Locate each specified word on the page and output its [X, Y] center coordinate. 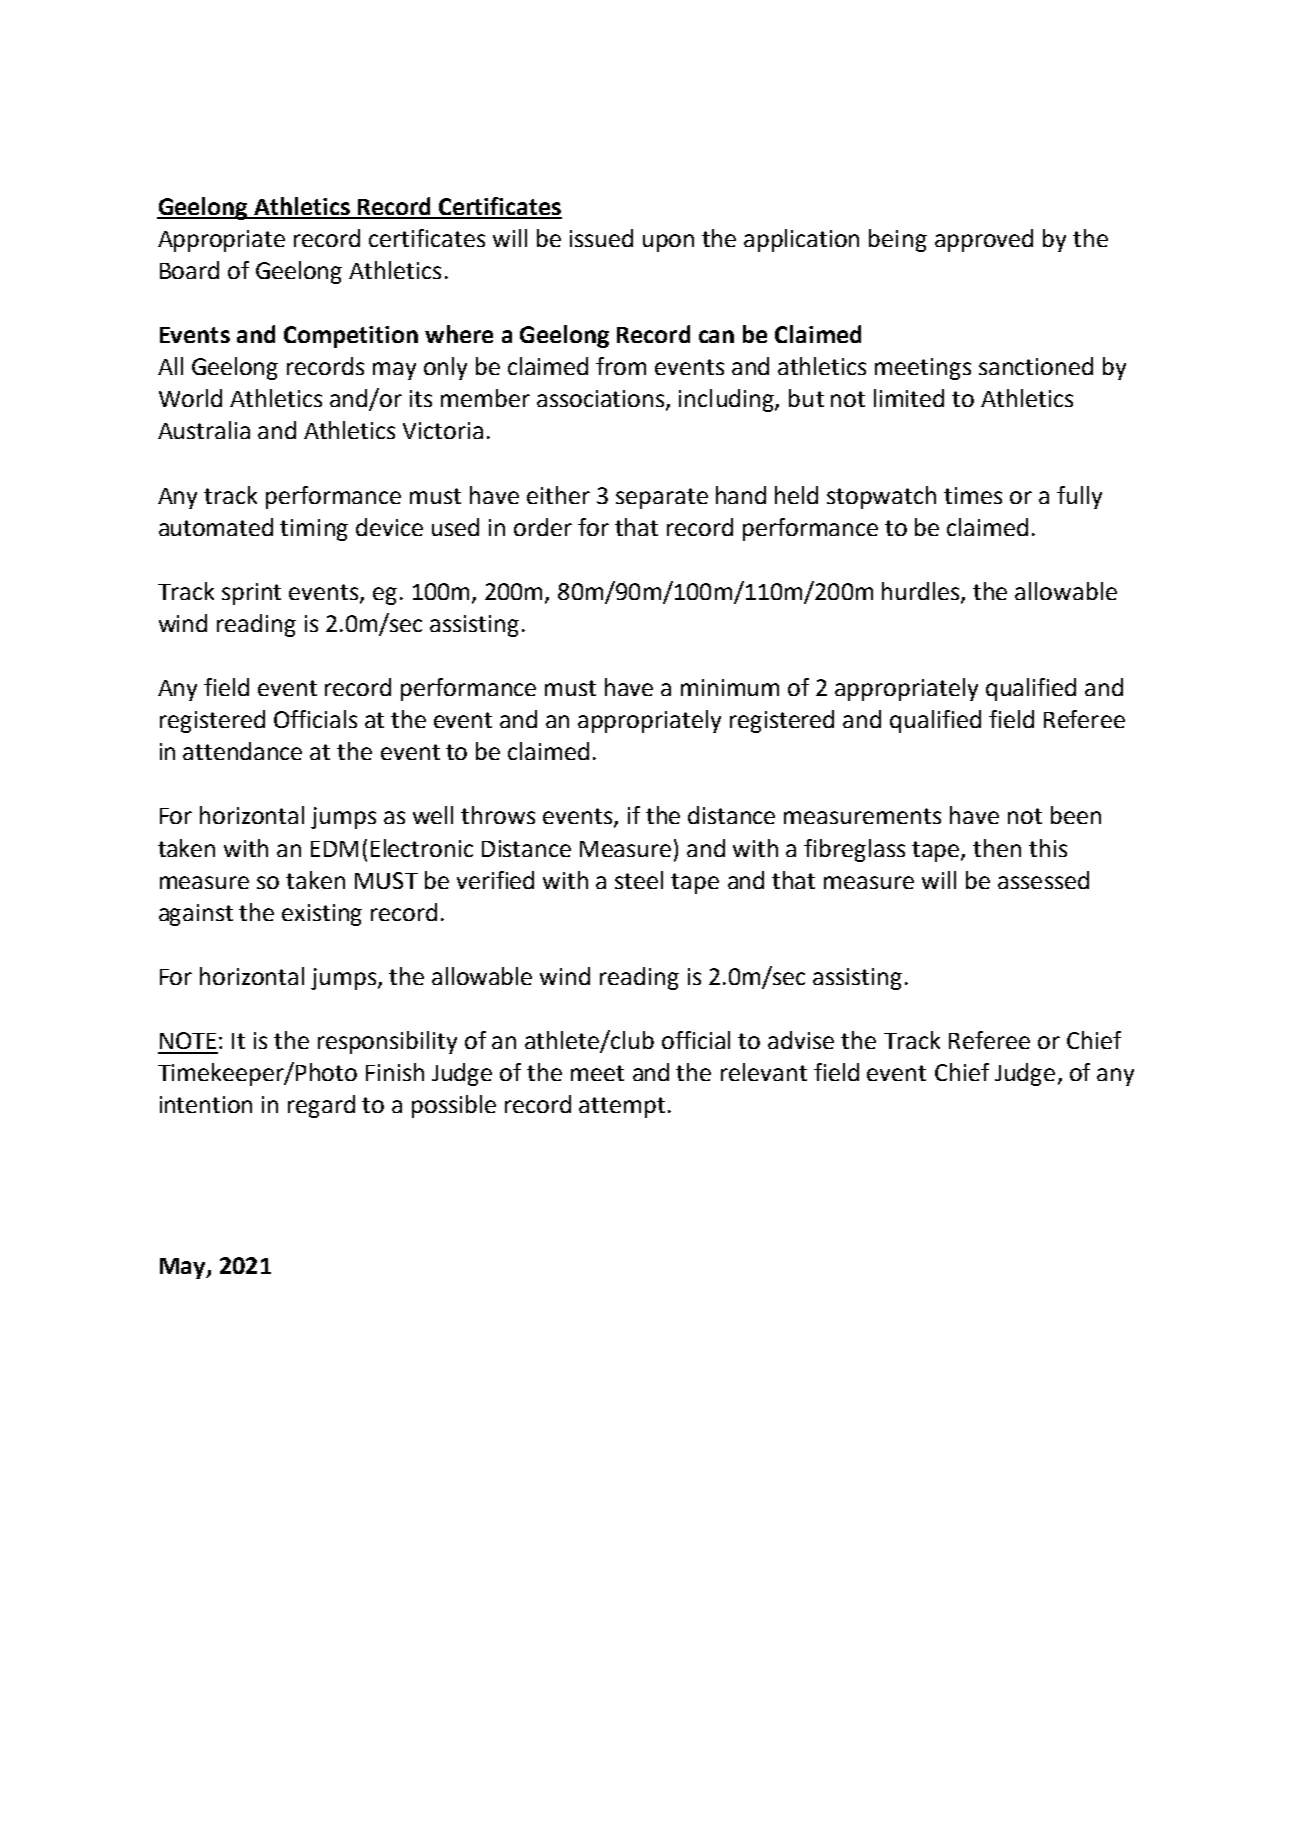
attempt [622, 1107]
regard [321, 1106]
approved [984, 240]
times [973, 495]
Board [189, 270]
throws [498, 815]
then [997, 848]
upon [668, 243]
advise [801, 1040]
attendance [242, 751]
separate [662, 498]
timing [314, 530]
